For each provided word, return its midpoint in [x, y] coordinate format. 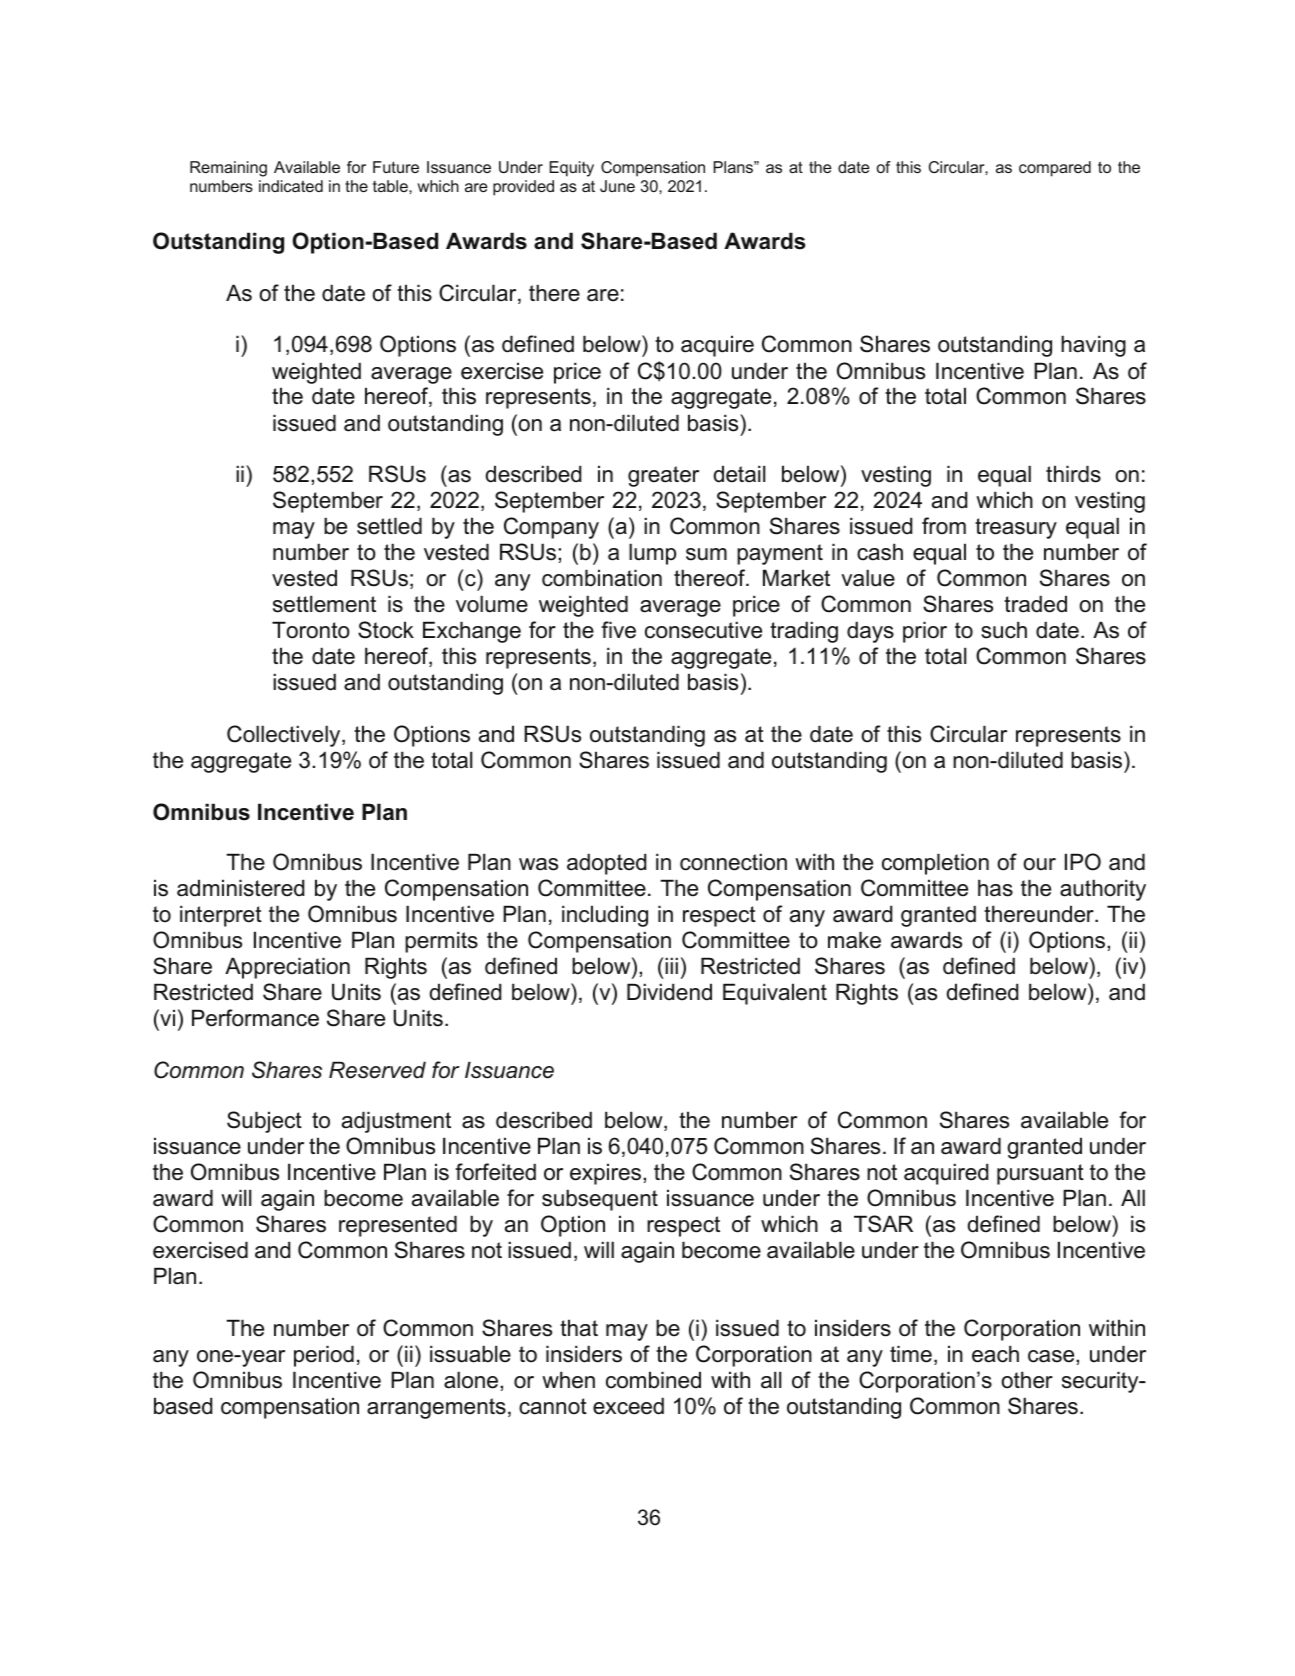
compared [1055, 169]
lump [652, 554]
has [995, 888]
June [617, 186]
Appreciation [287, 968]
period [324, 1356]
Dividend [669, 992]
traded [1035, 604]
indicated [291, 186]
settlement [324, 604]
